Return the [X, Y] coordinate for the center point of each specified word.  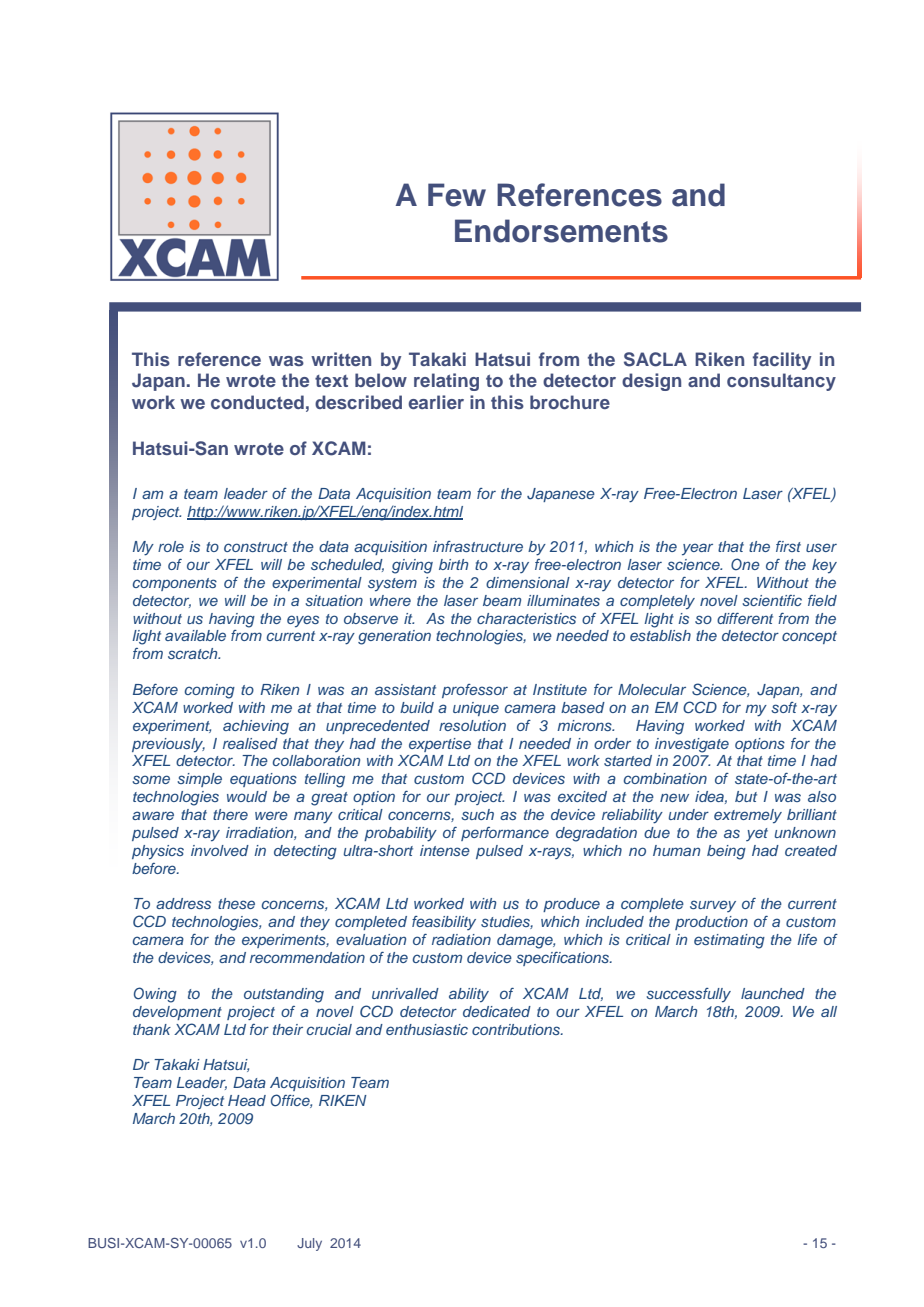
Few [457, 195]
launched [773, 993]
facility [782, 361]
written [341, 359]
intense [445, 850]
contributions [517, 1029]
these [236, 903]
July [309, 1244]
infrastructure [478, 546]
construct [256, 547]
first [788, 546]
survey [713, 906]
